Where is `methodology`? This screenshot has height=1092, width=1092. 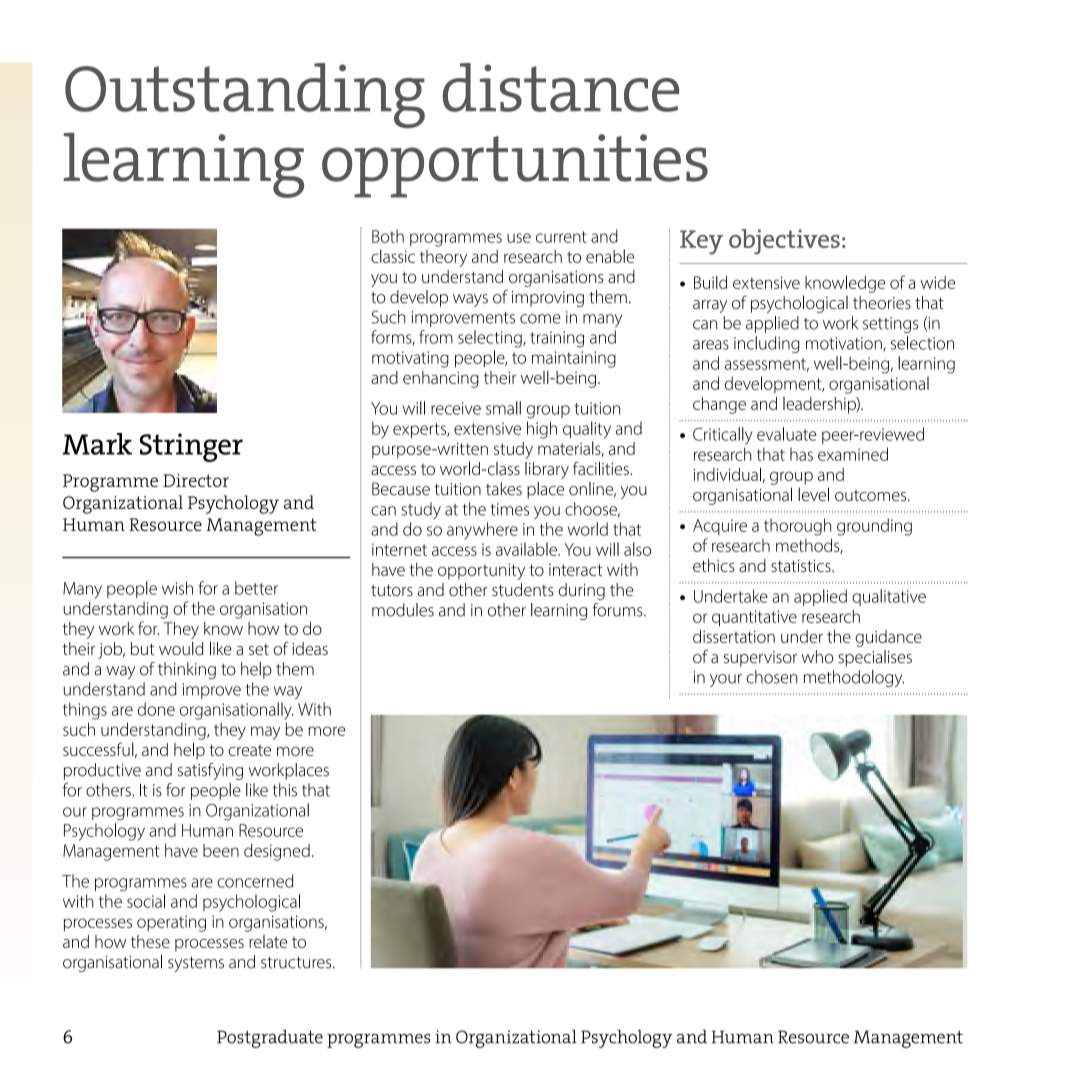 methodology is located at coordinates (854, 678).
